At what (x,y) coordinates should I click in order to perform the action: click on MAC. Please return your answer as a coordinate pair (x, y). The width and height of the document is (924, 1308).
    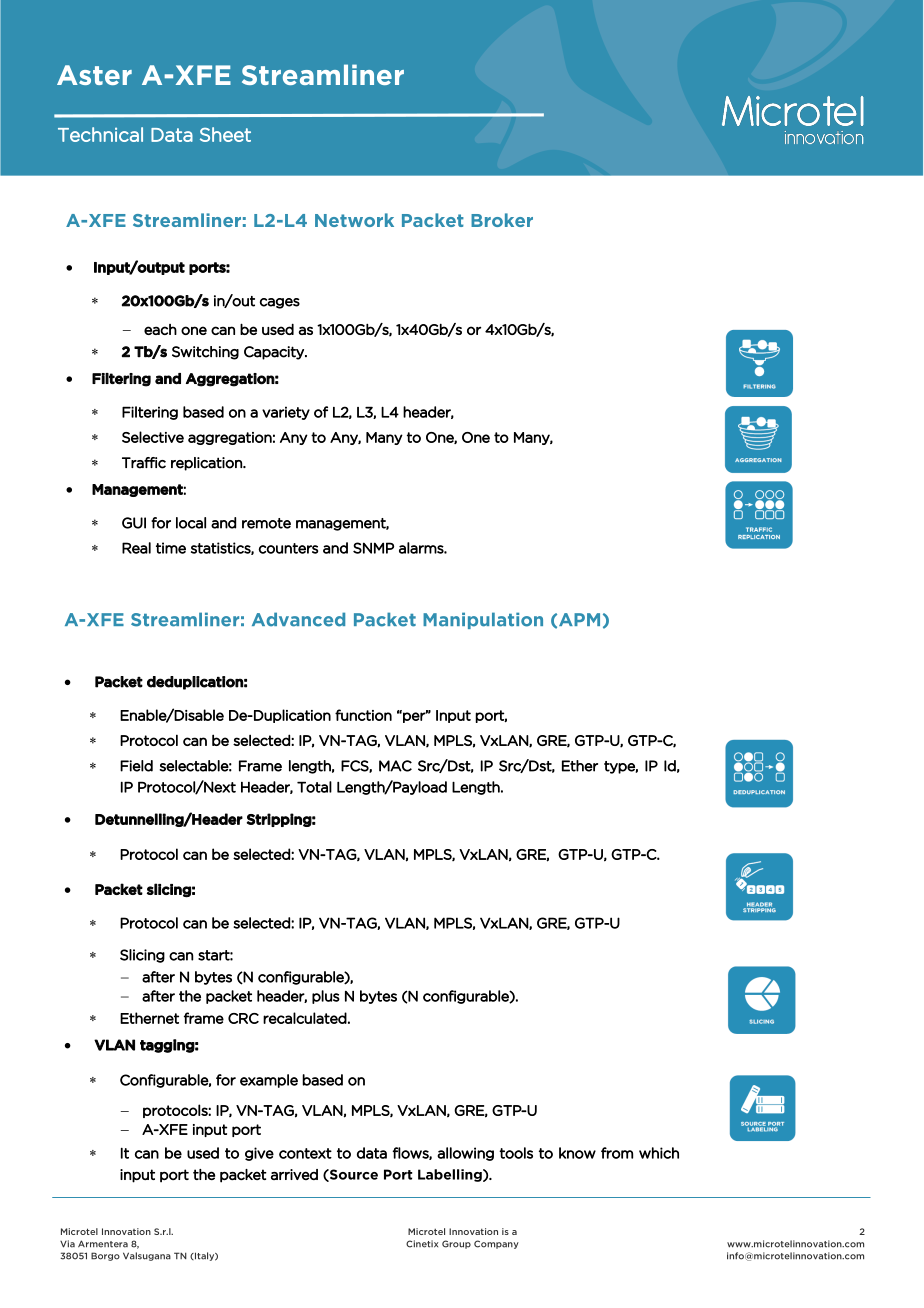
    Looking at the image, I should click on (395, 766).
